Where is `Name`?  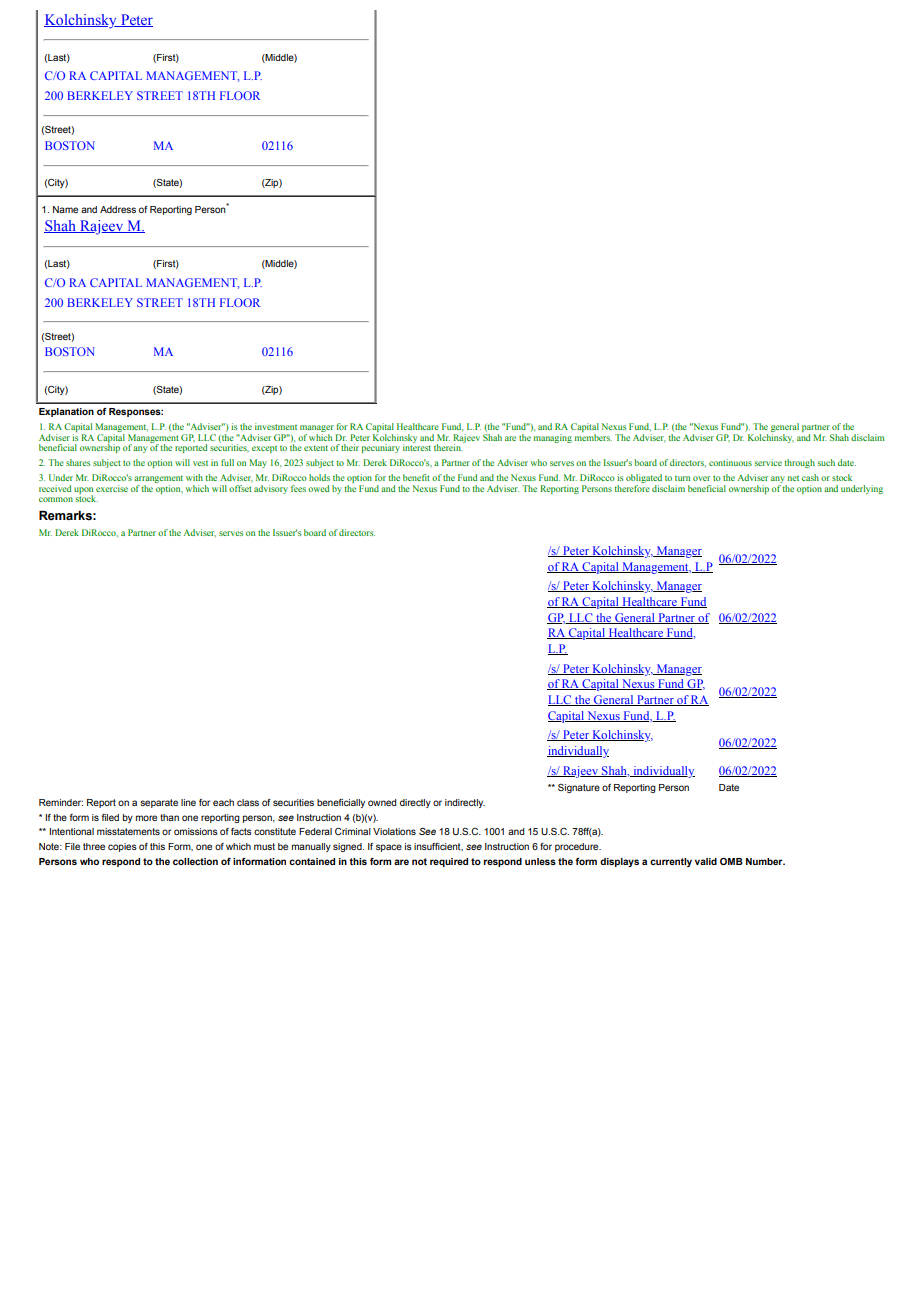 Name is located at coordinates (65, 209).
